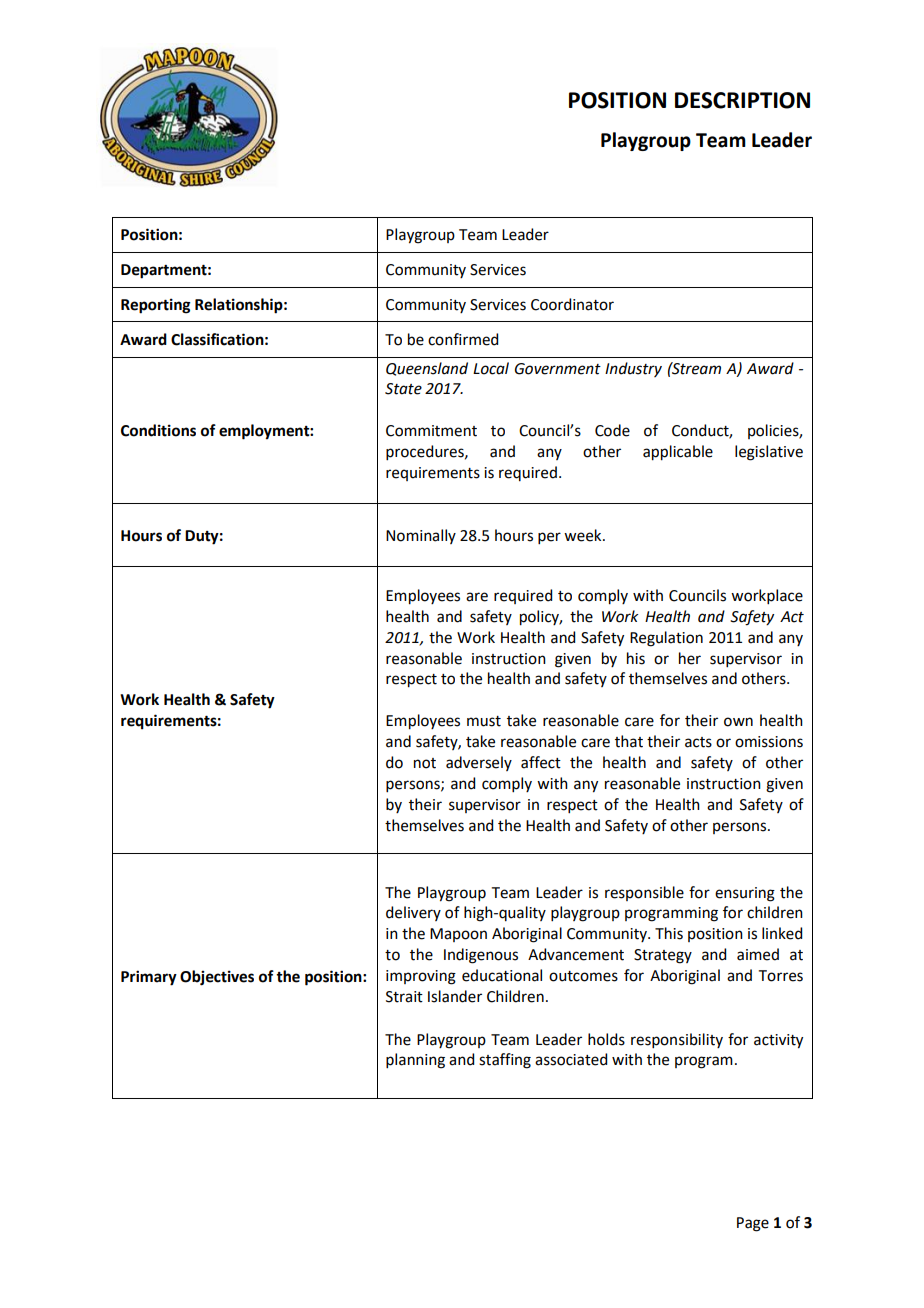 The image size is (924, 1308). I want to click on Local, so click(491, 368).
